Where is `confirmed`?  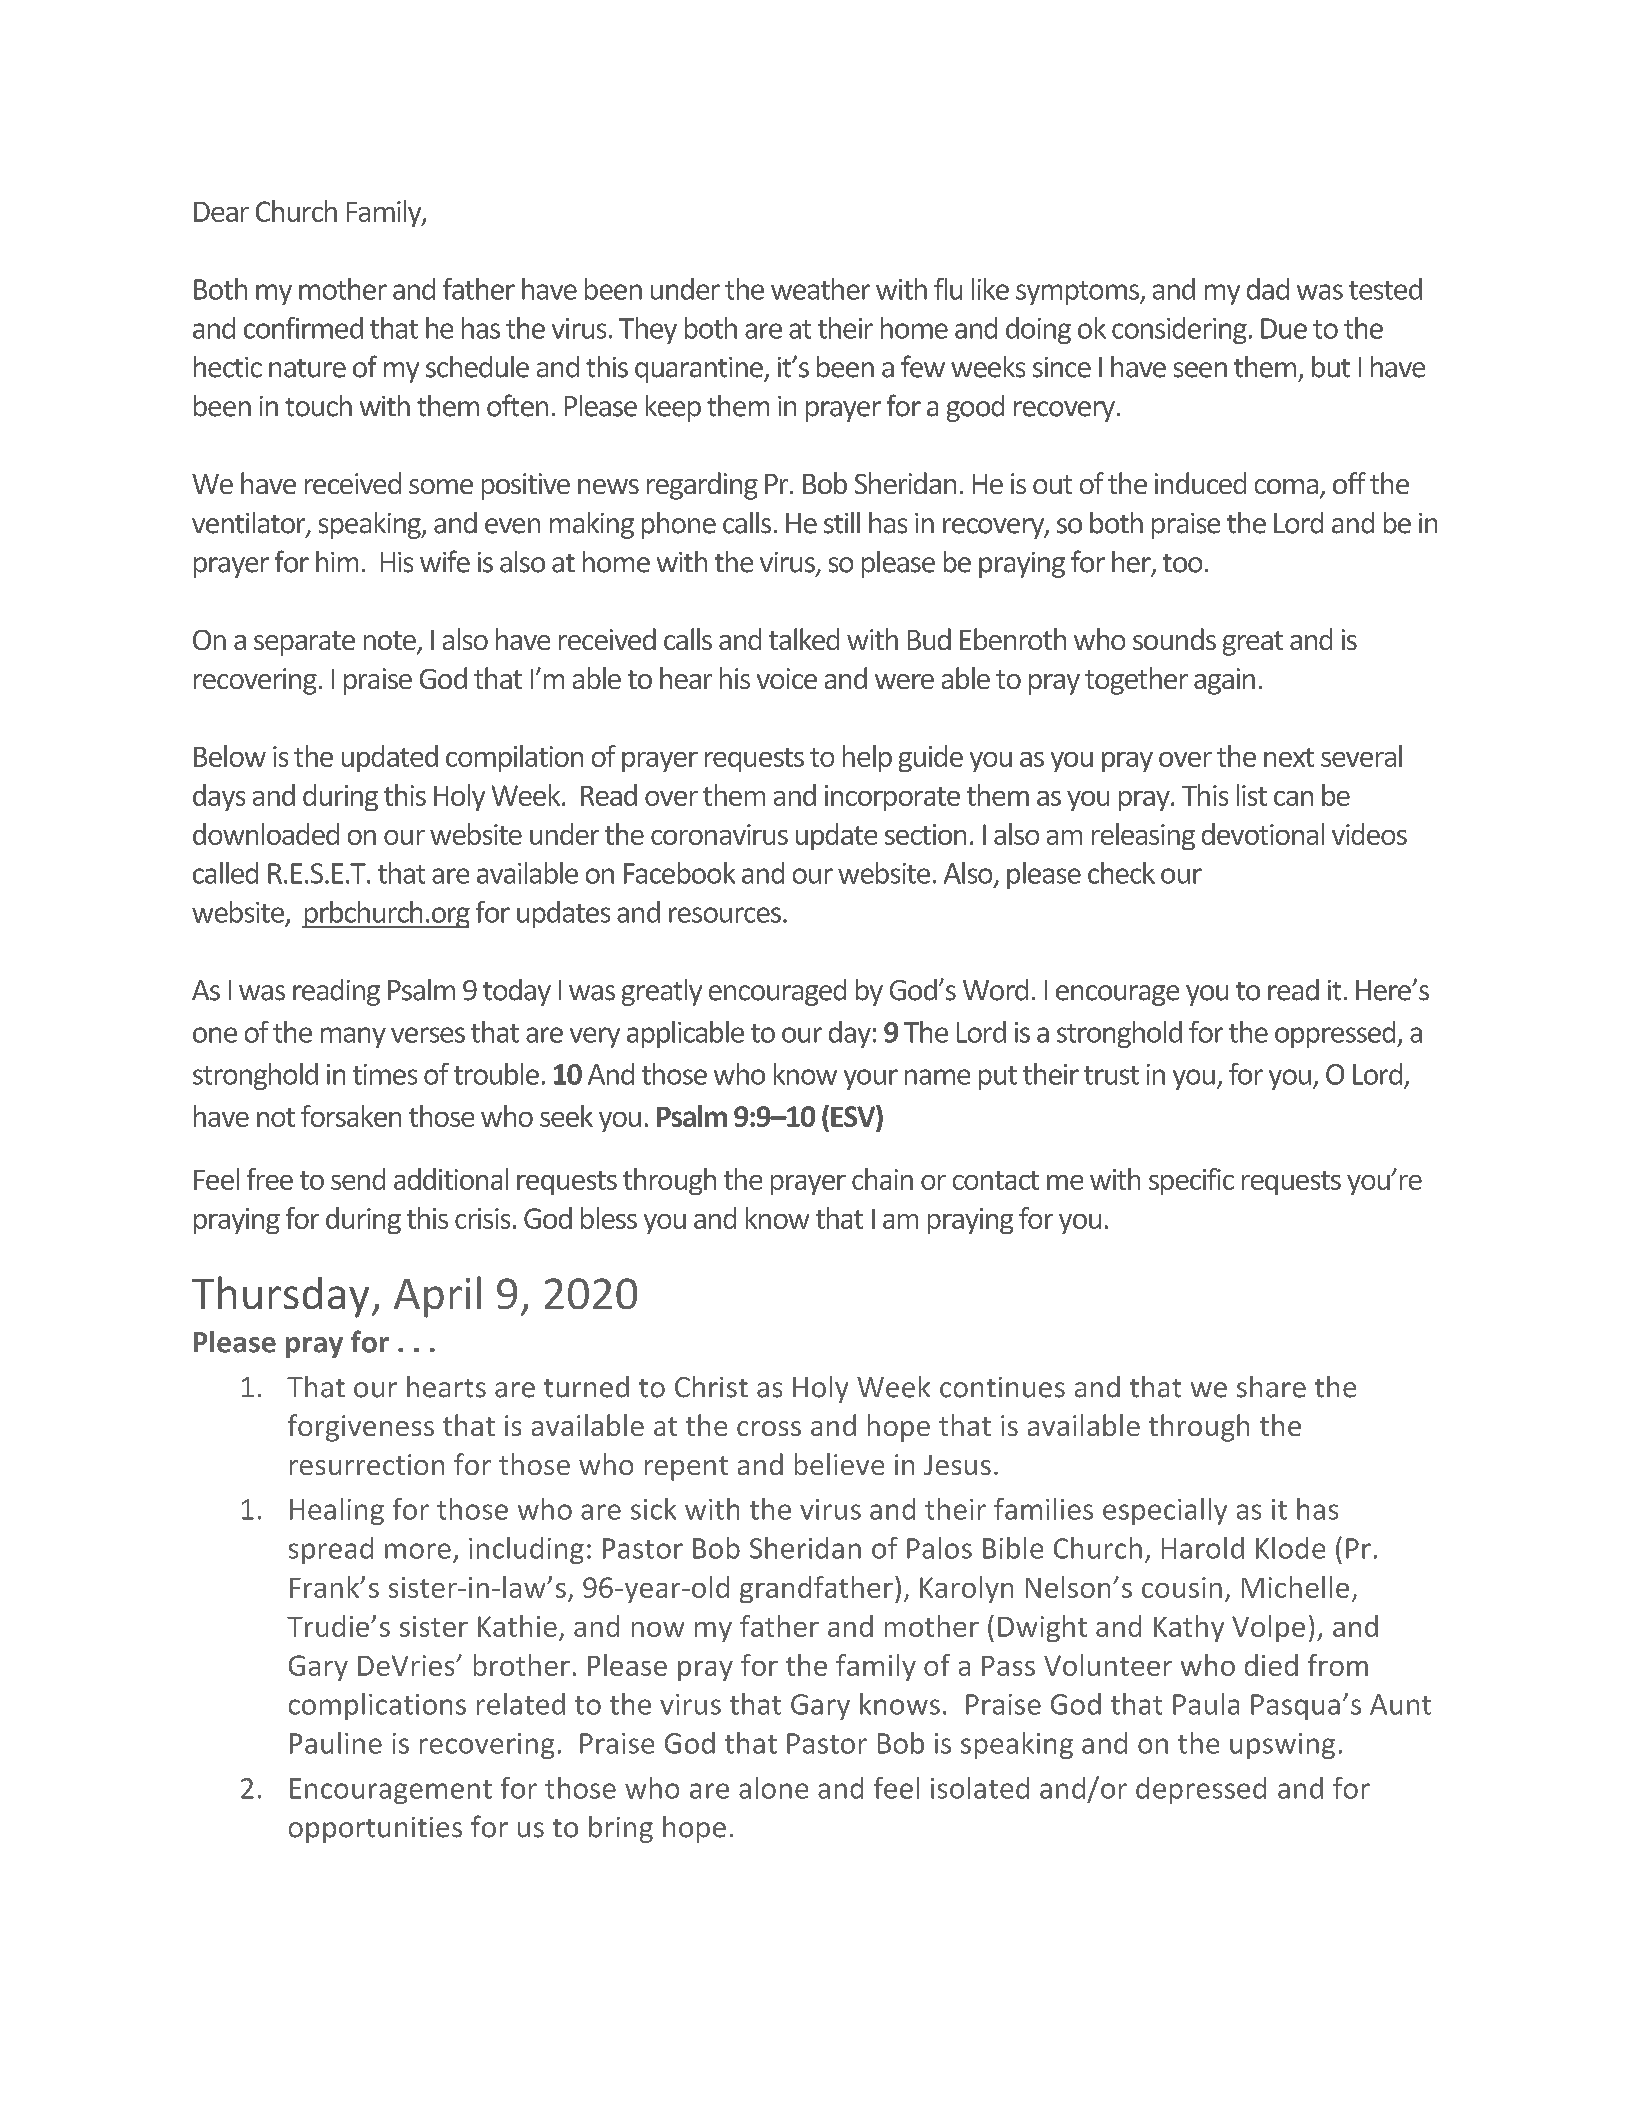 confirmed is located at coordinates (303, 328).
